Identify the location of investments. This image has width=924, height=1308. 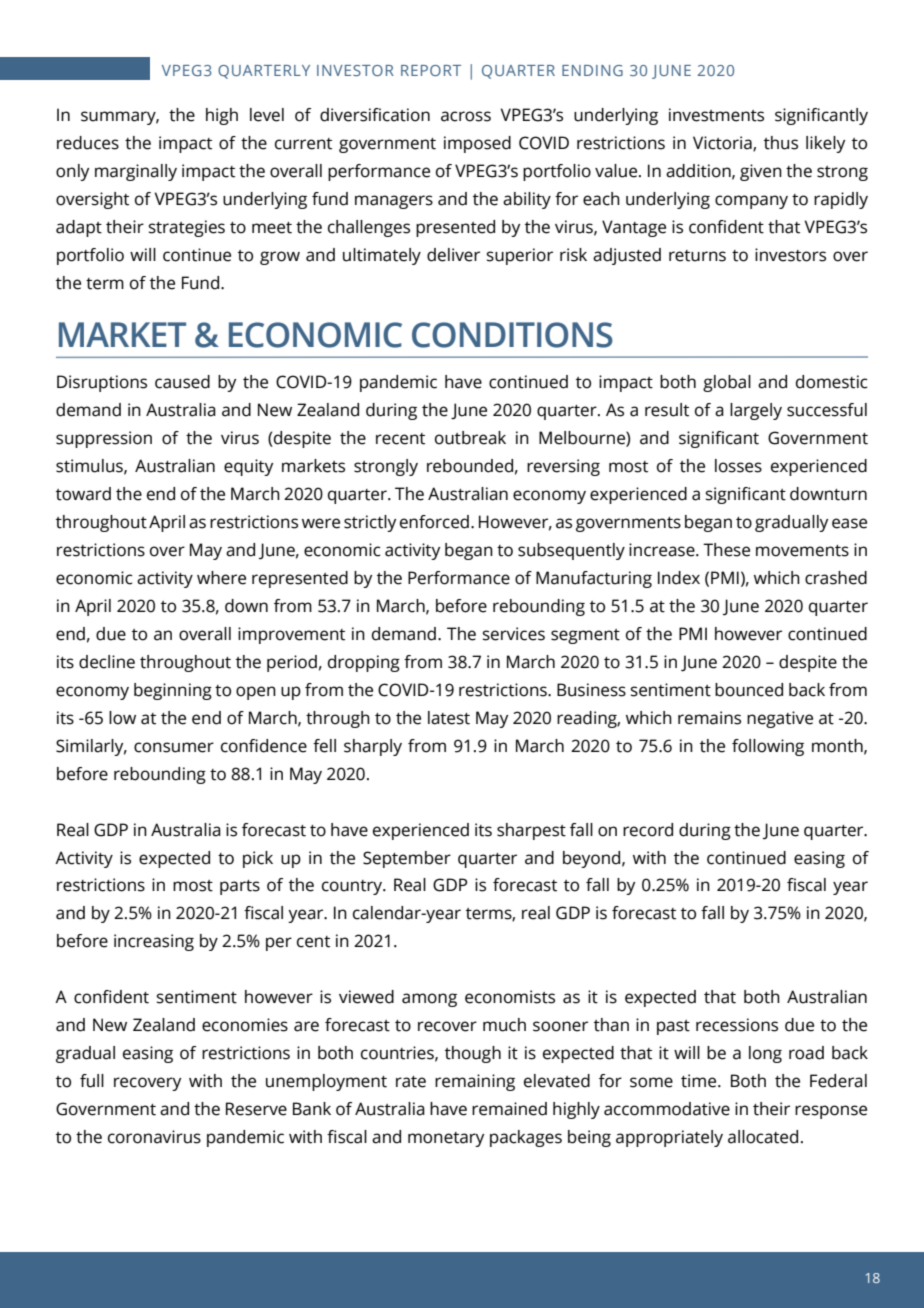
(716, 115).
